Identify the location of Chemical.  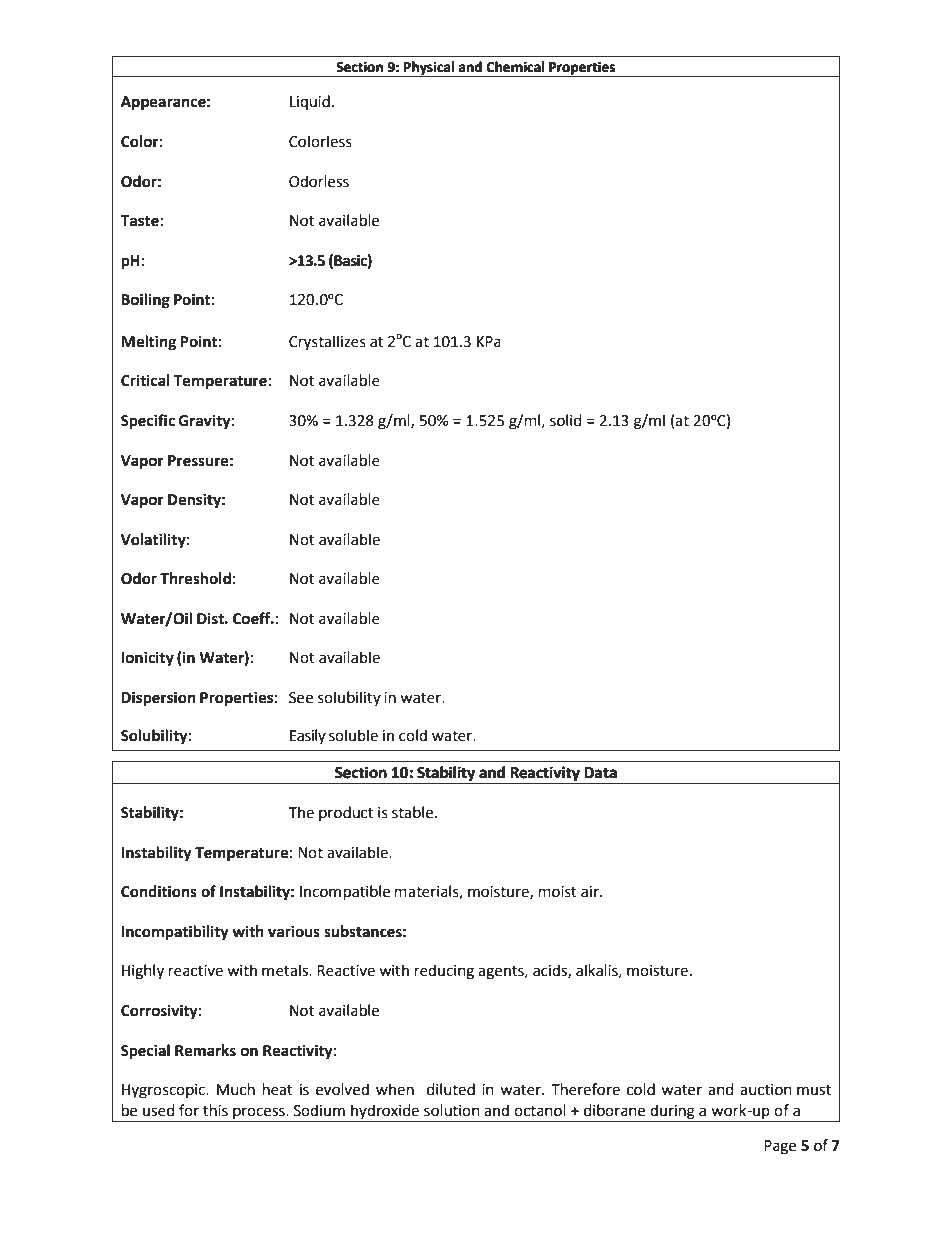
(515, 67).
